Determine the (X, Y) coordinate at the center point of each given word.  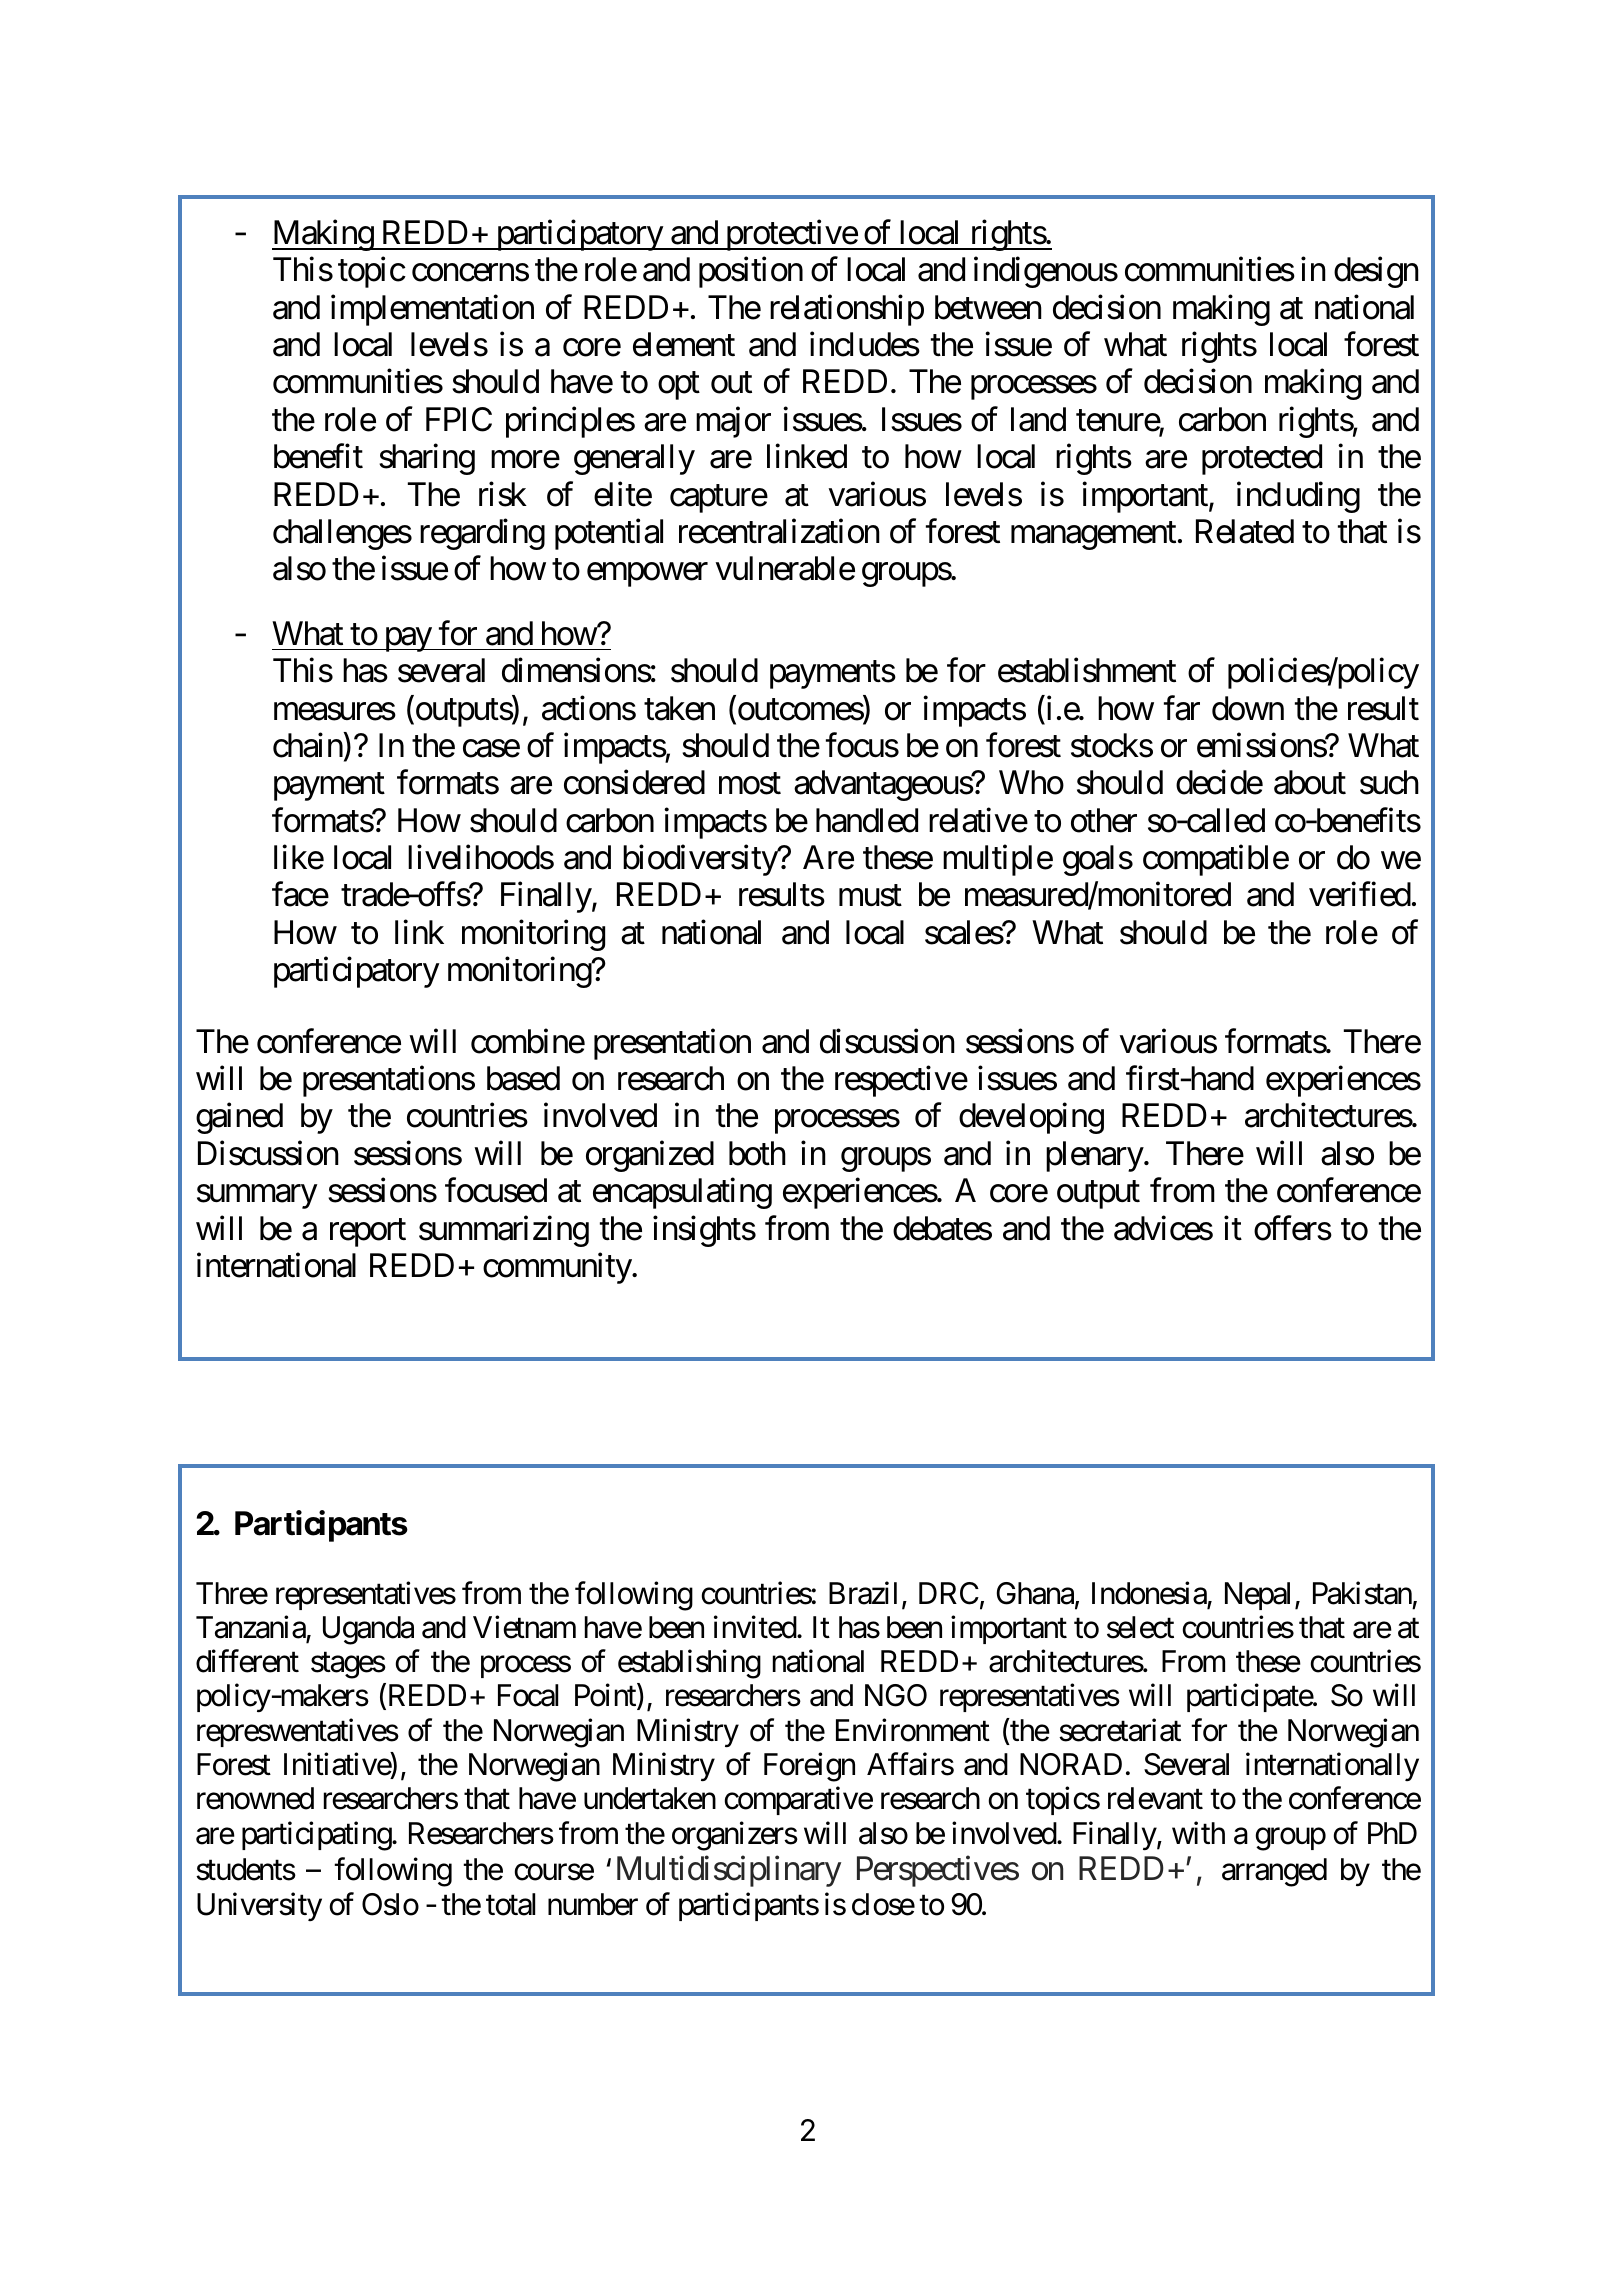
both (757, 1153)
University (259, 1907)
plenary (1095, 1156)
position (751, 272)
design (1376, 272)
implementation (432, 310)
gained (239, 1118)
